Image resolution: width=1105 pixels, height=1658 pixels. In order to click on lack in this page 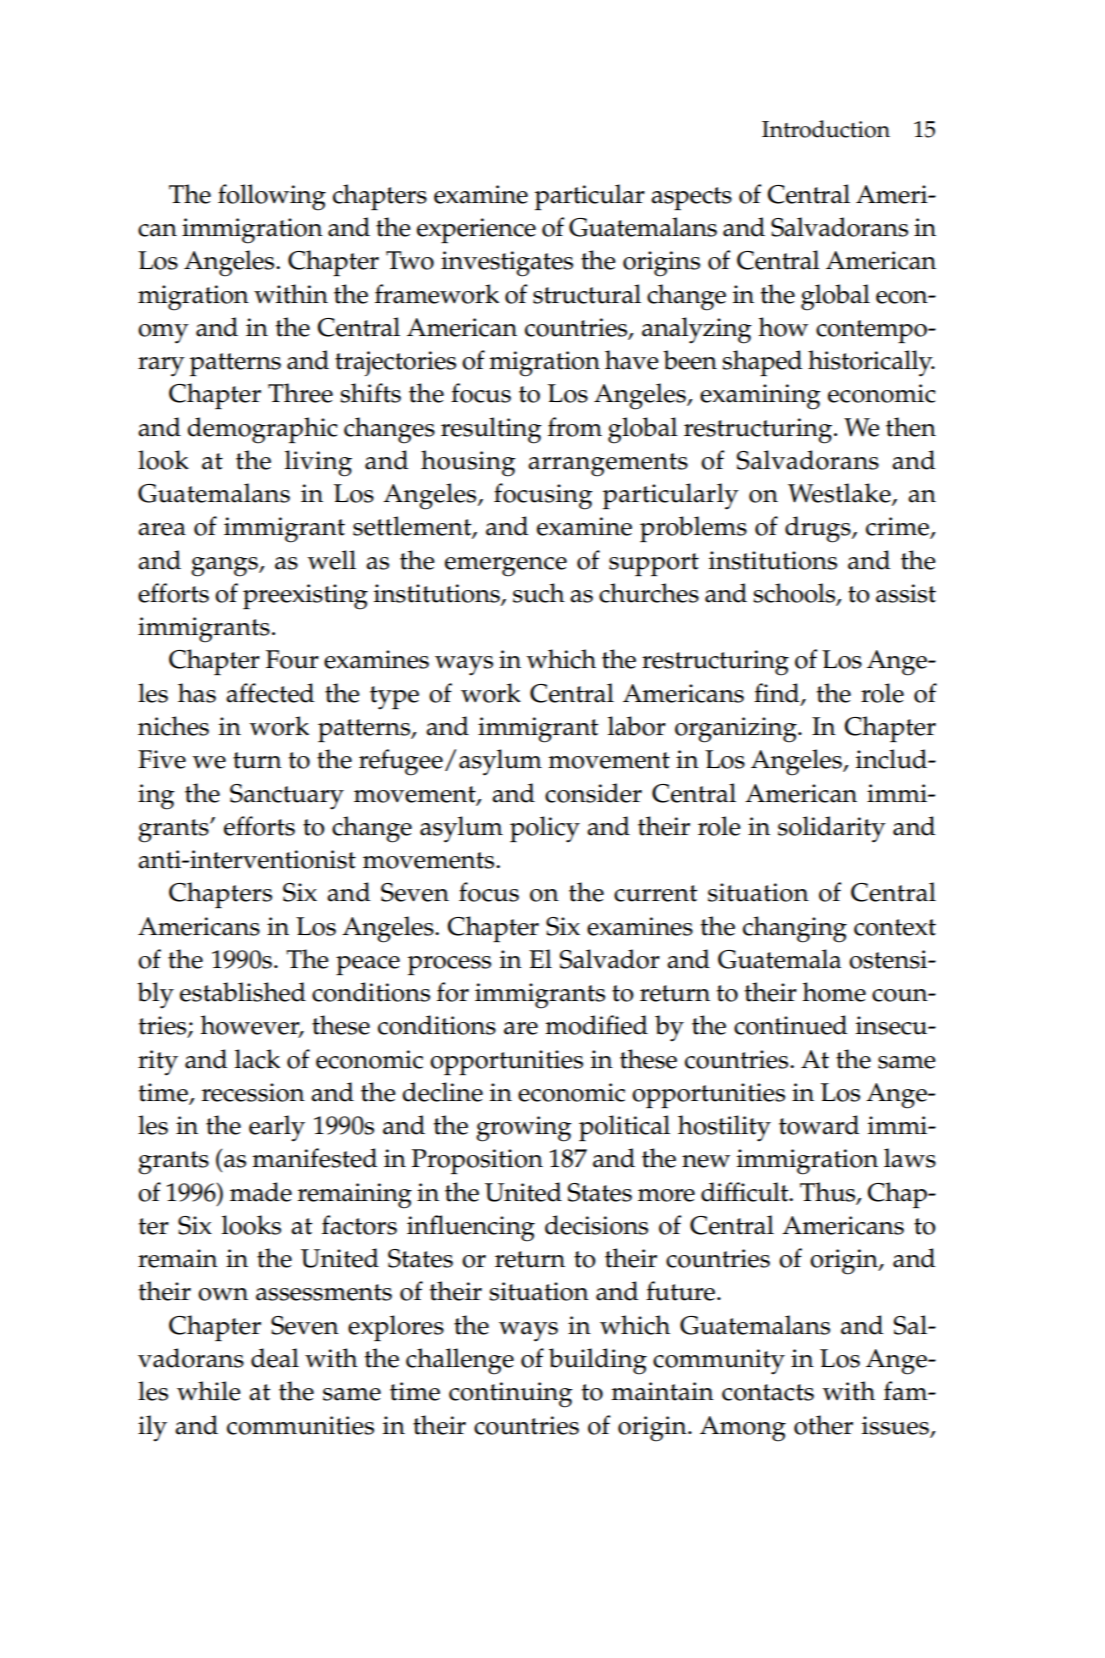, I will do `click(257, 1059)`.
